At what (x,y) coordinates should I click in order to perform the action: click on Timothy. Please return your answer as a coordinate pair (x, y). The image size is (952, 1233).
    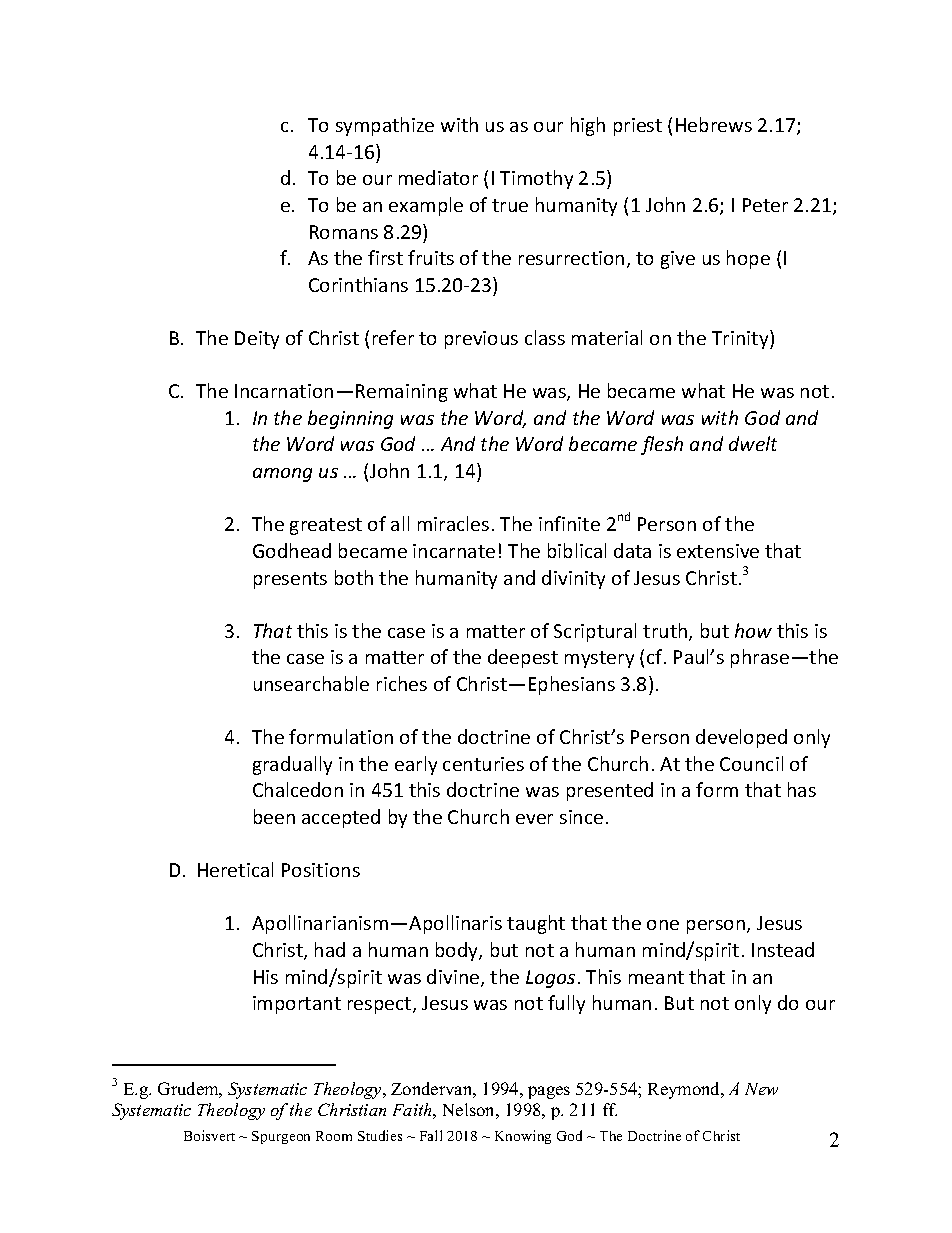
    Looking at the image, I should click on (536, 179).
